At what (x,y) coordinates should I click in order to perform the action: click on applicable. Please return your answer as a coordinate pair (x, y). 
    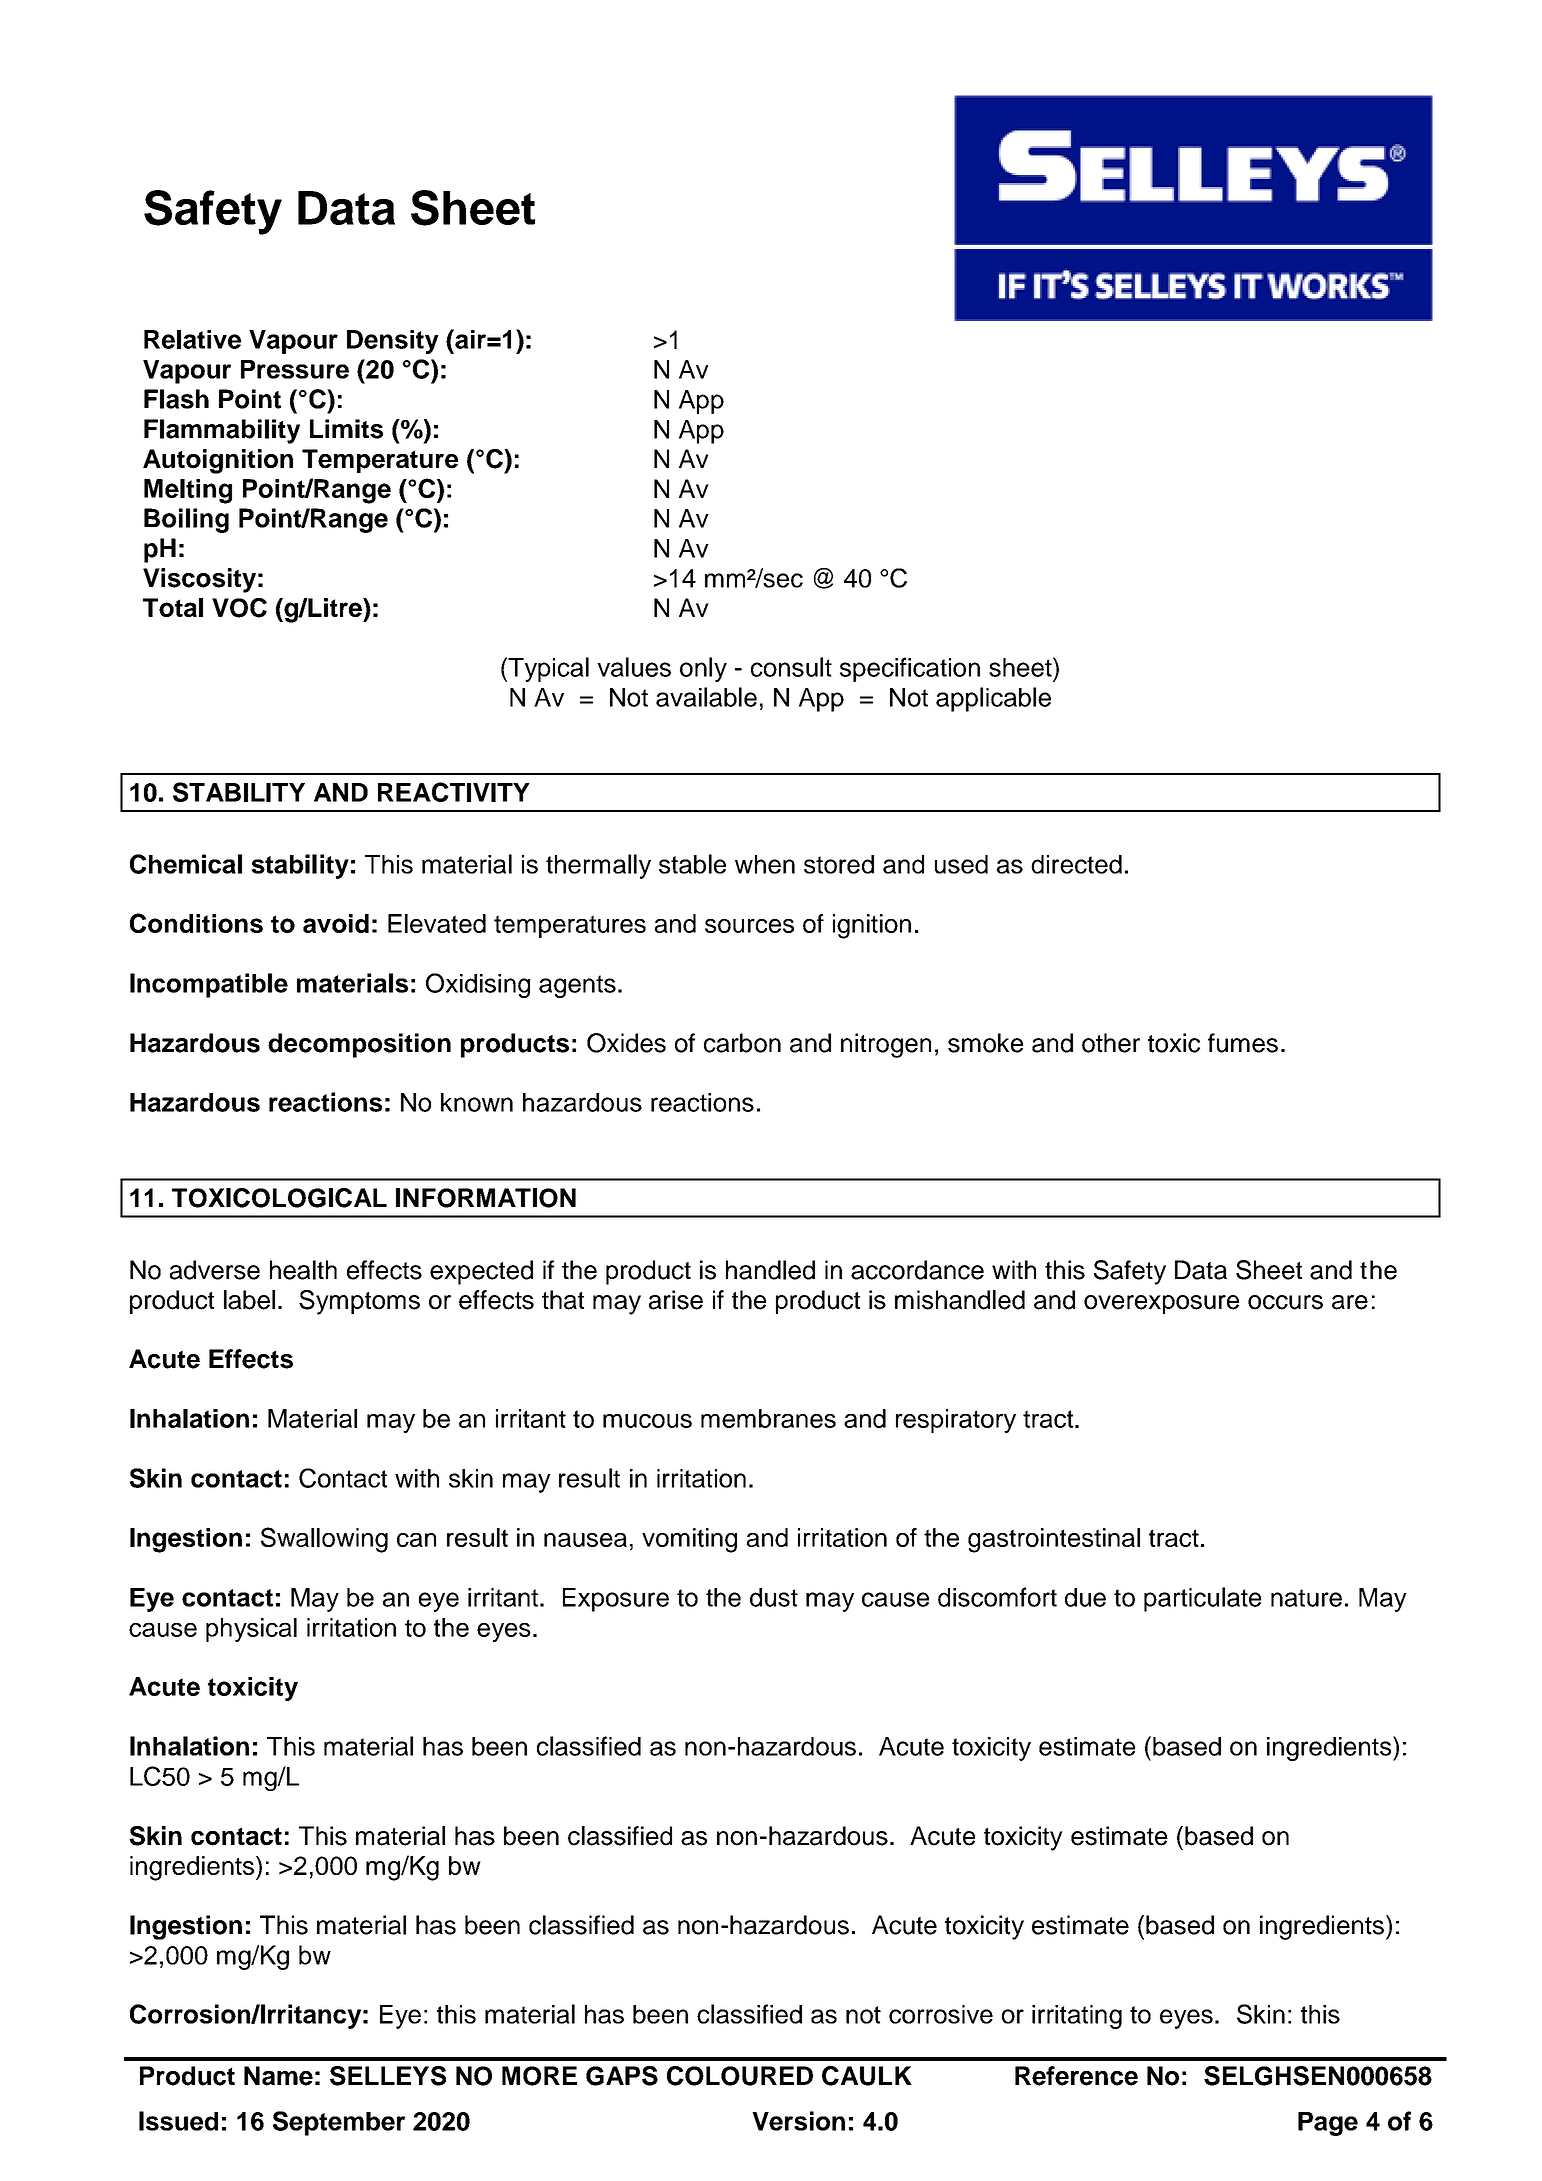
    Looking at the image, I should click on (993, 699).
